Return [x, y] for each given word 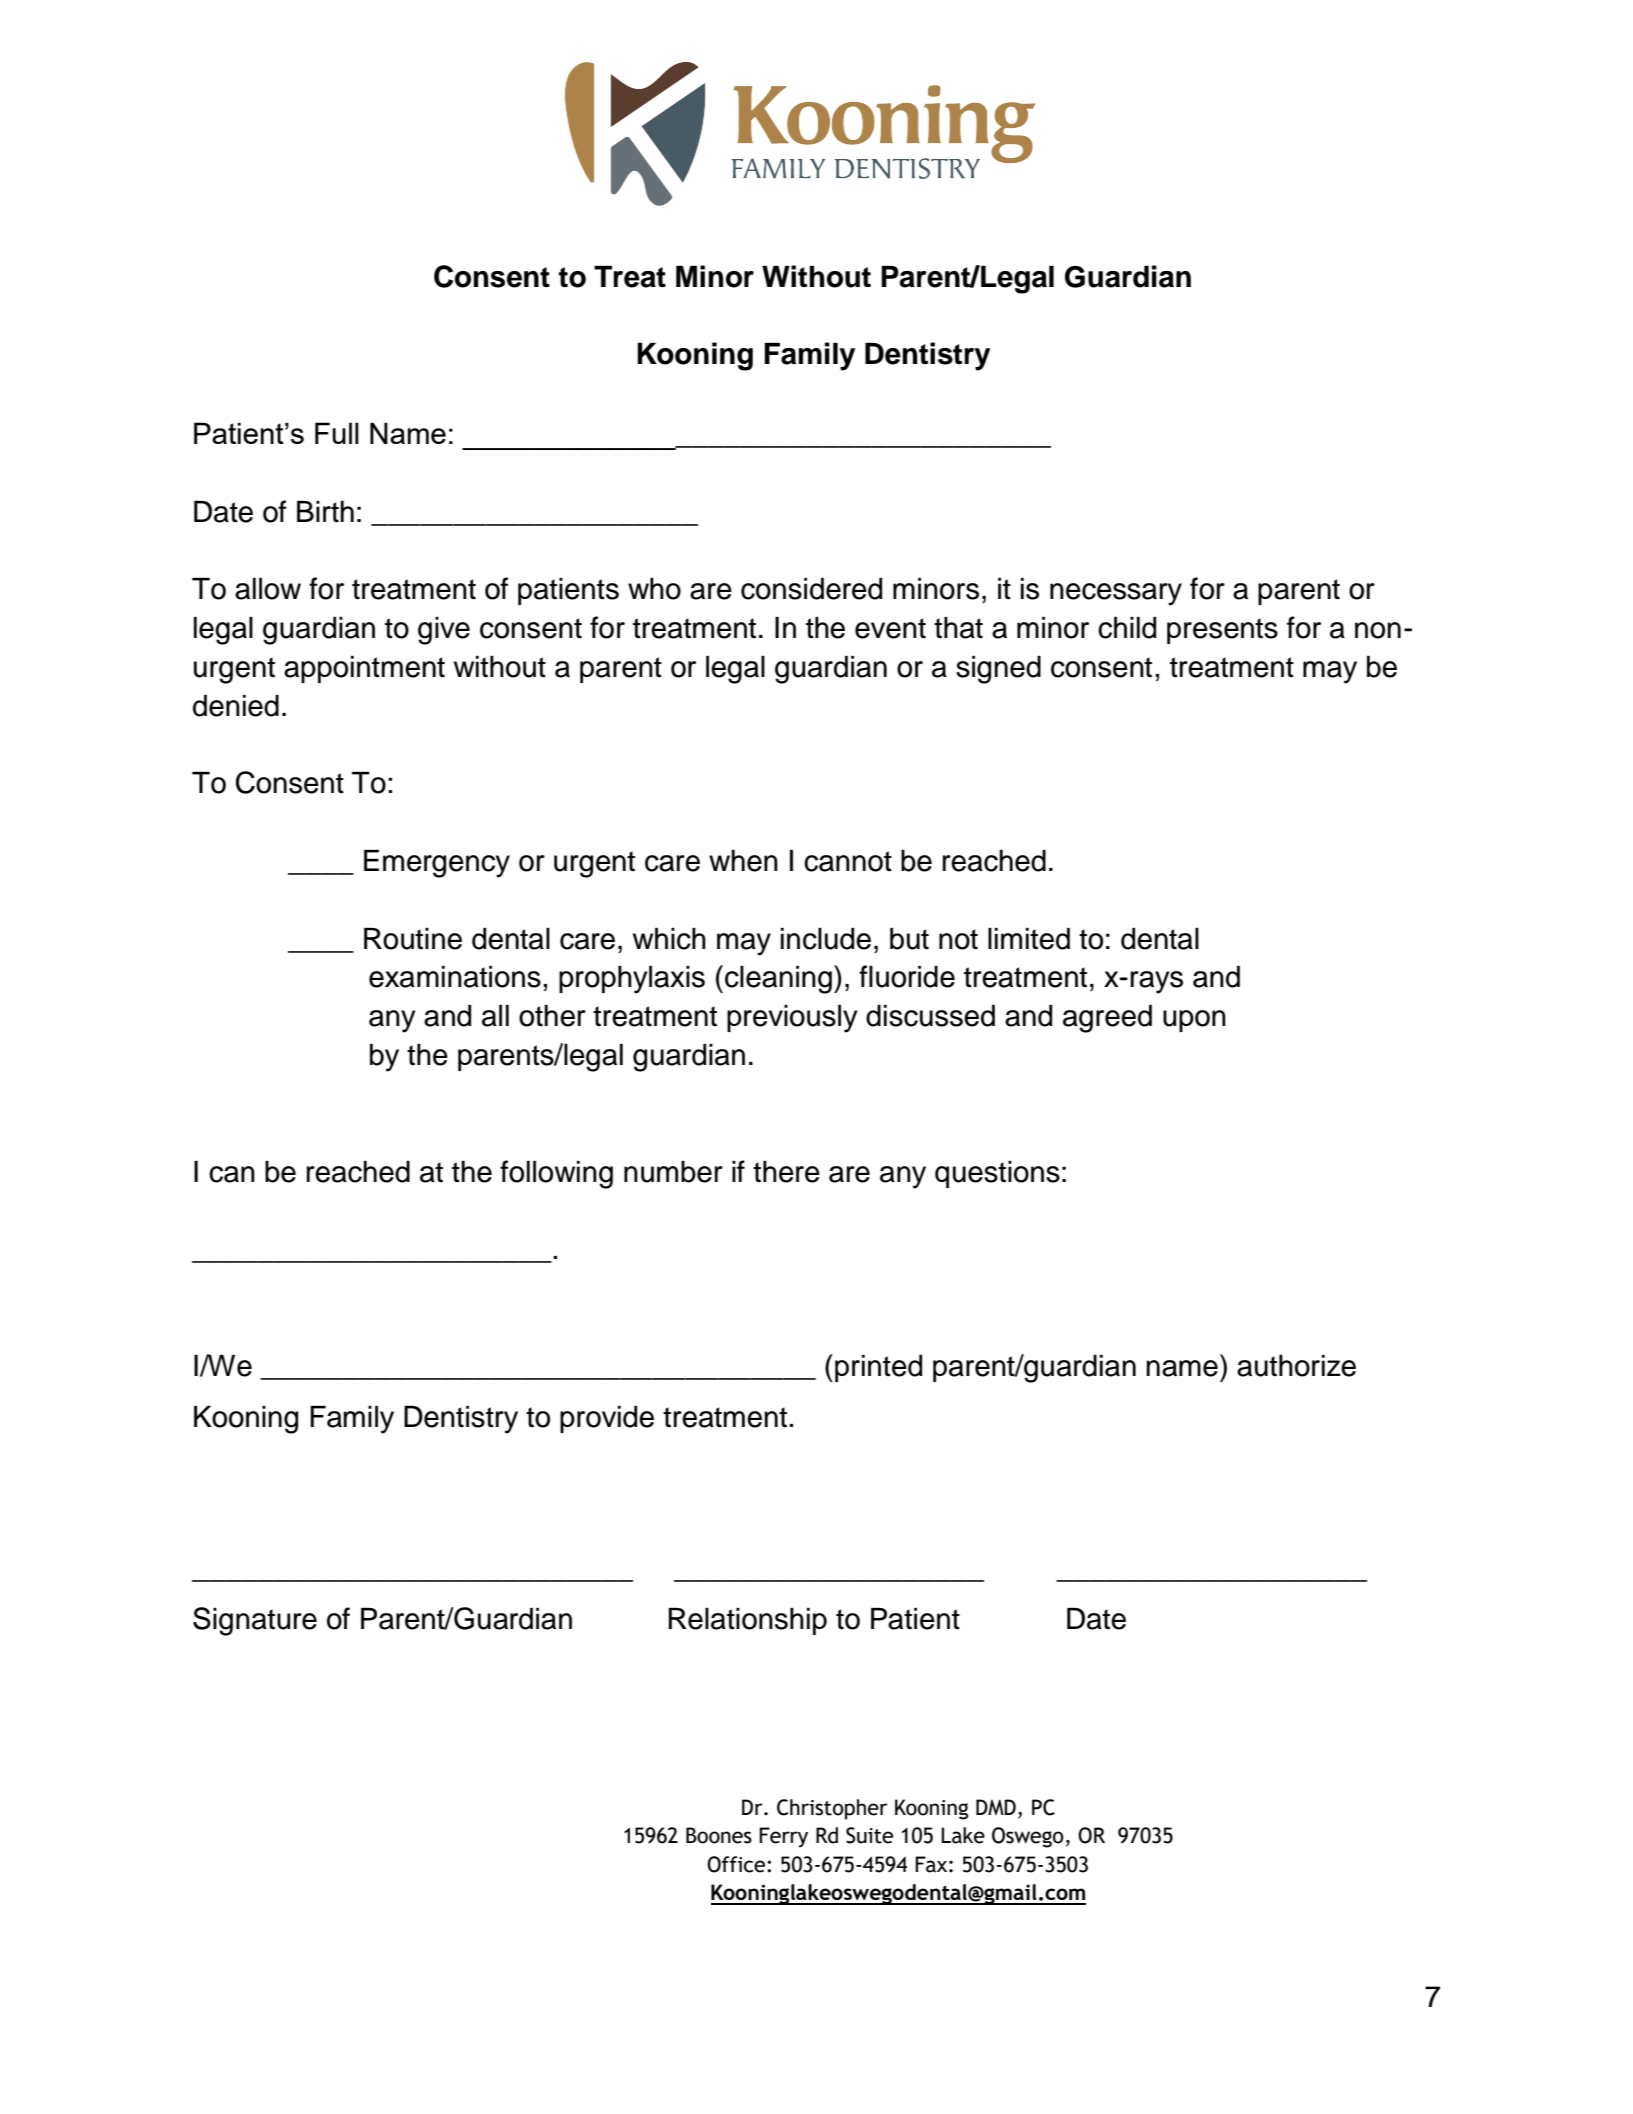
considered [811, 589]
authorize [1296, 1366]
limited [1029, 939]
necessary [1116, 594]
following [556, 1174]
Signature [255, 1621]
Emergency [437, 864]
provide [607, 1419]
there [786, 1172]
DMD [996, 1807]
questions [997, 1174]
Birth [325, 512]
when [743, 861]
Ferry [783, 1837]
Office [737, 1864]
